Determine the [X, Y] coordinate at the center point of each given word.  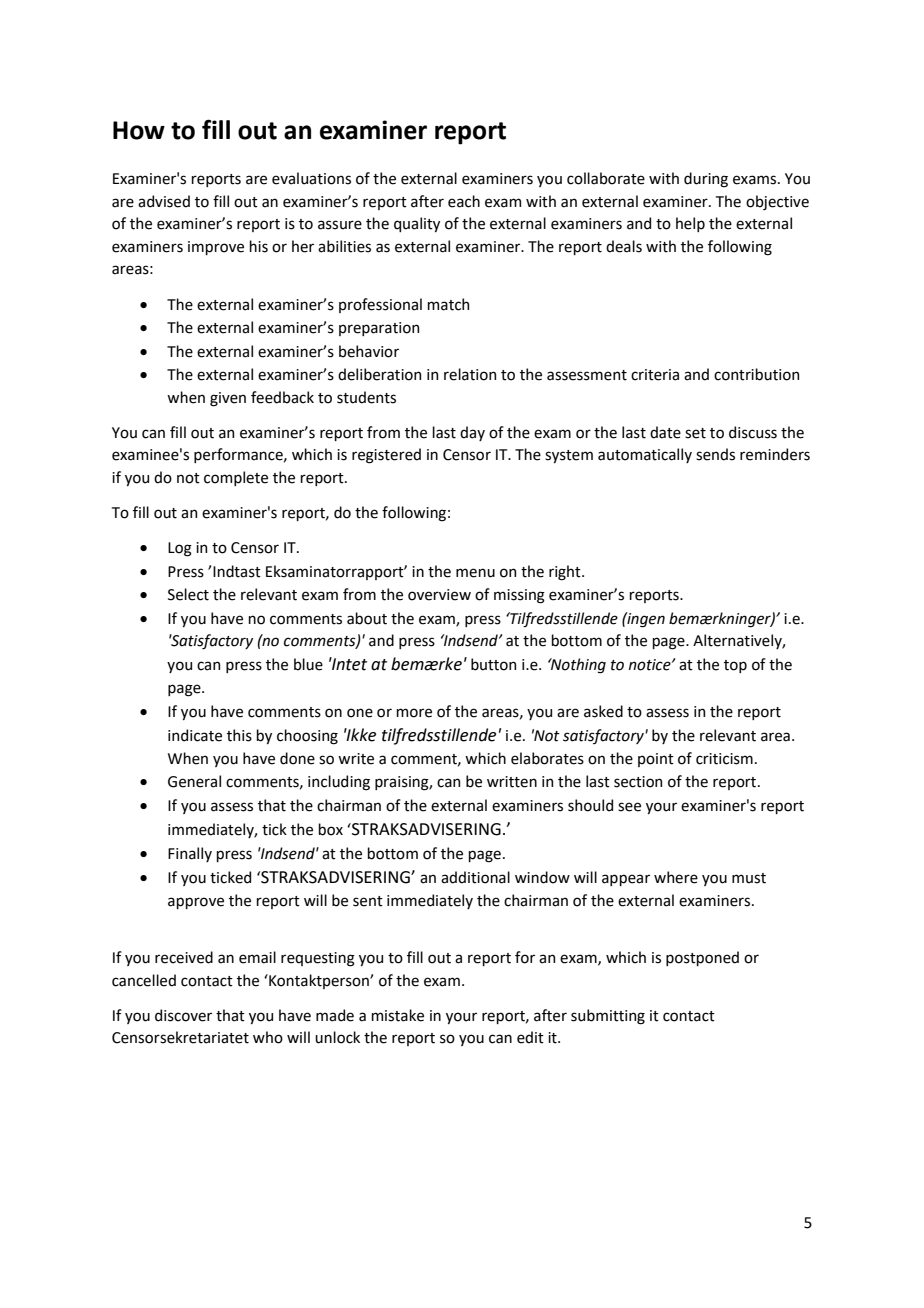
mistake [397, 1015]
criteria [655, 375]
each [464, 201]
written [512, 782]
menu [475, 573]
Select [188, 594]
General [194, 781]
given [228, 399]
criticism [724, 759]
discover [183, 1015]
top [735, 666]
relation [470, 374]
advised [164, 201]
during [706, 180]
